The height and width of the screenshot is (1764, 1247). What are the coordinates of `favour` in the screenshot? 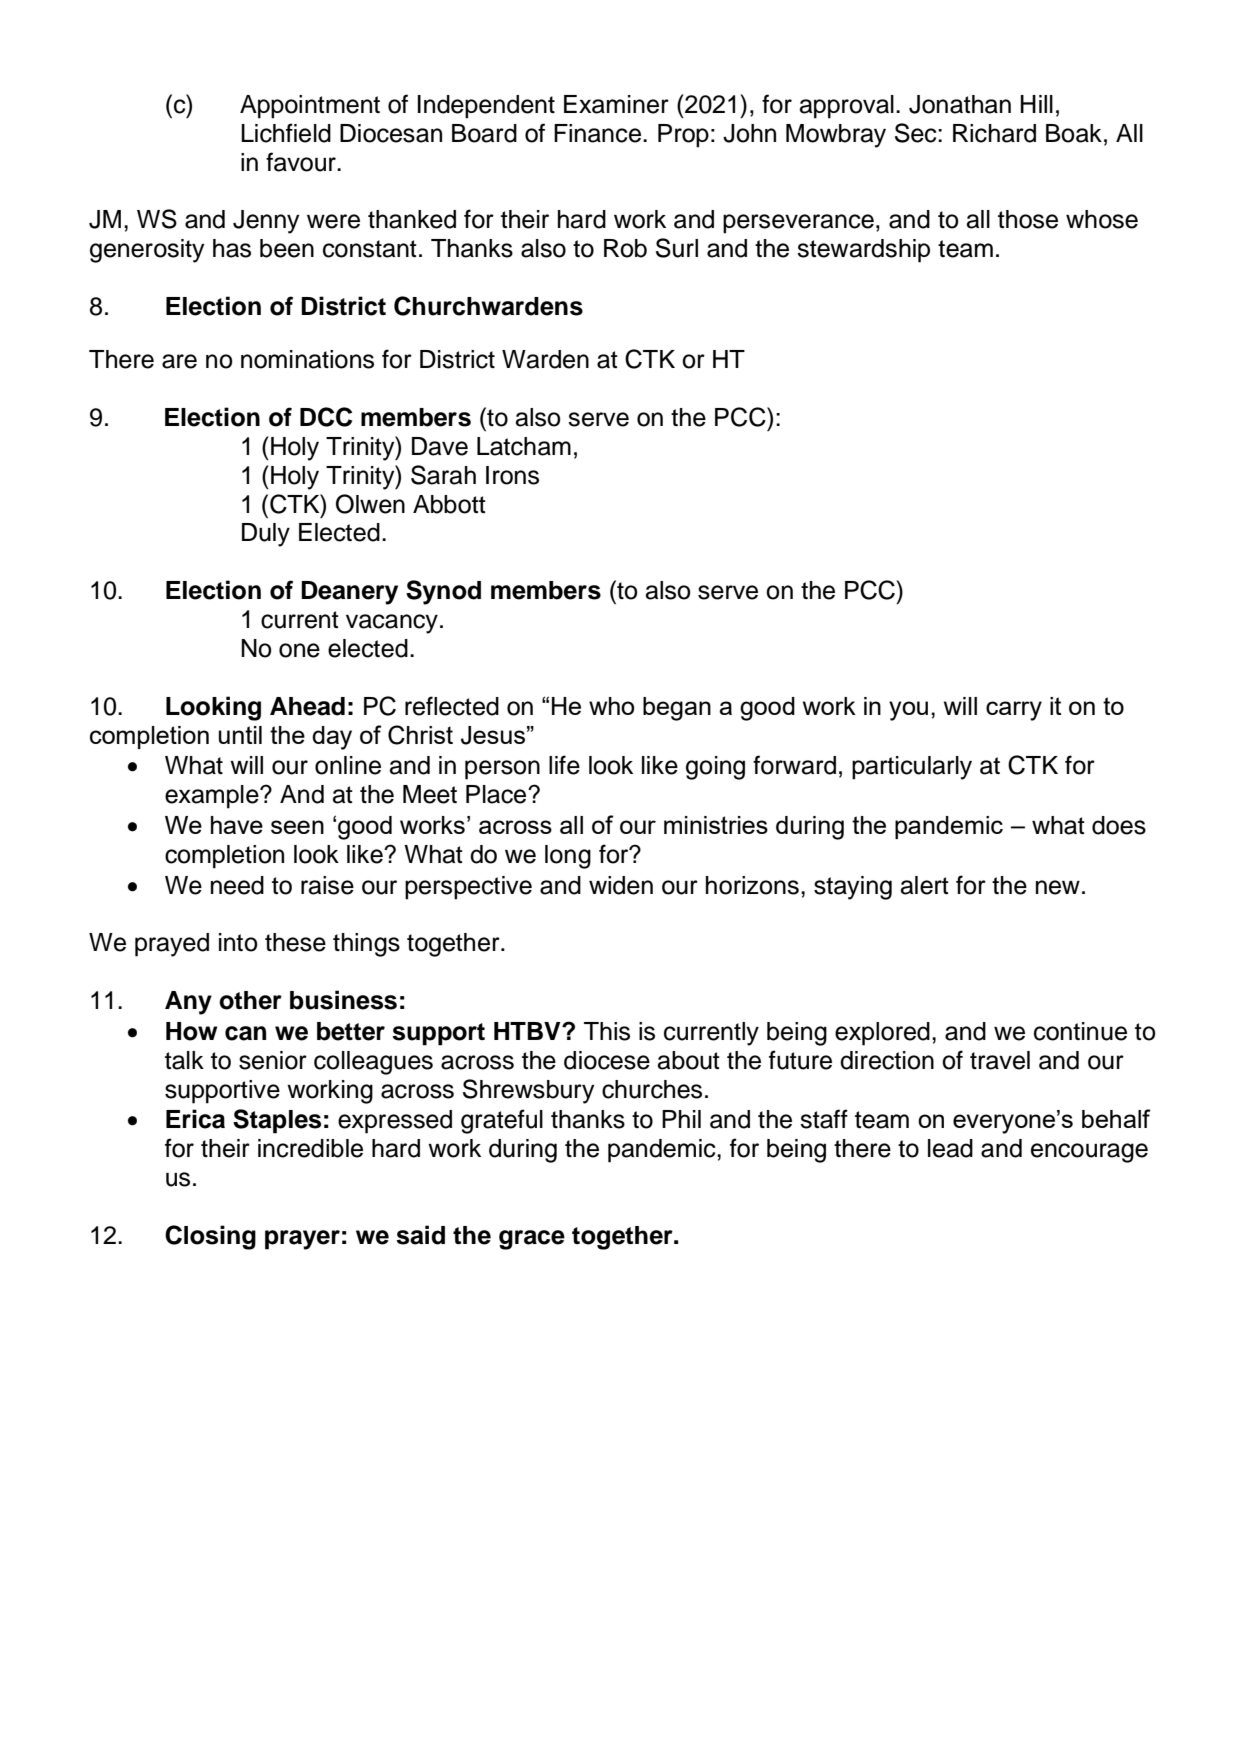 It's located at (302, 162).
